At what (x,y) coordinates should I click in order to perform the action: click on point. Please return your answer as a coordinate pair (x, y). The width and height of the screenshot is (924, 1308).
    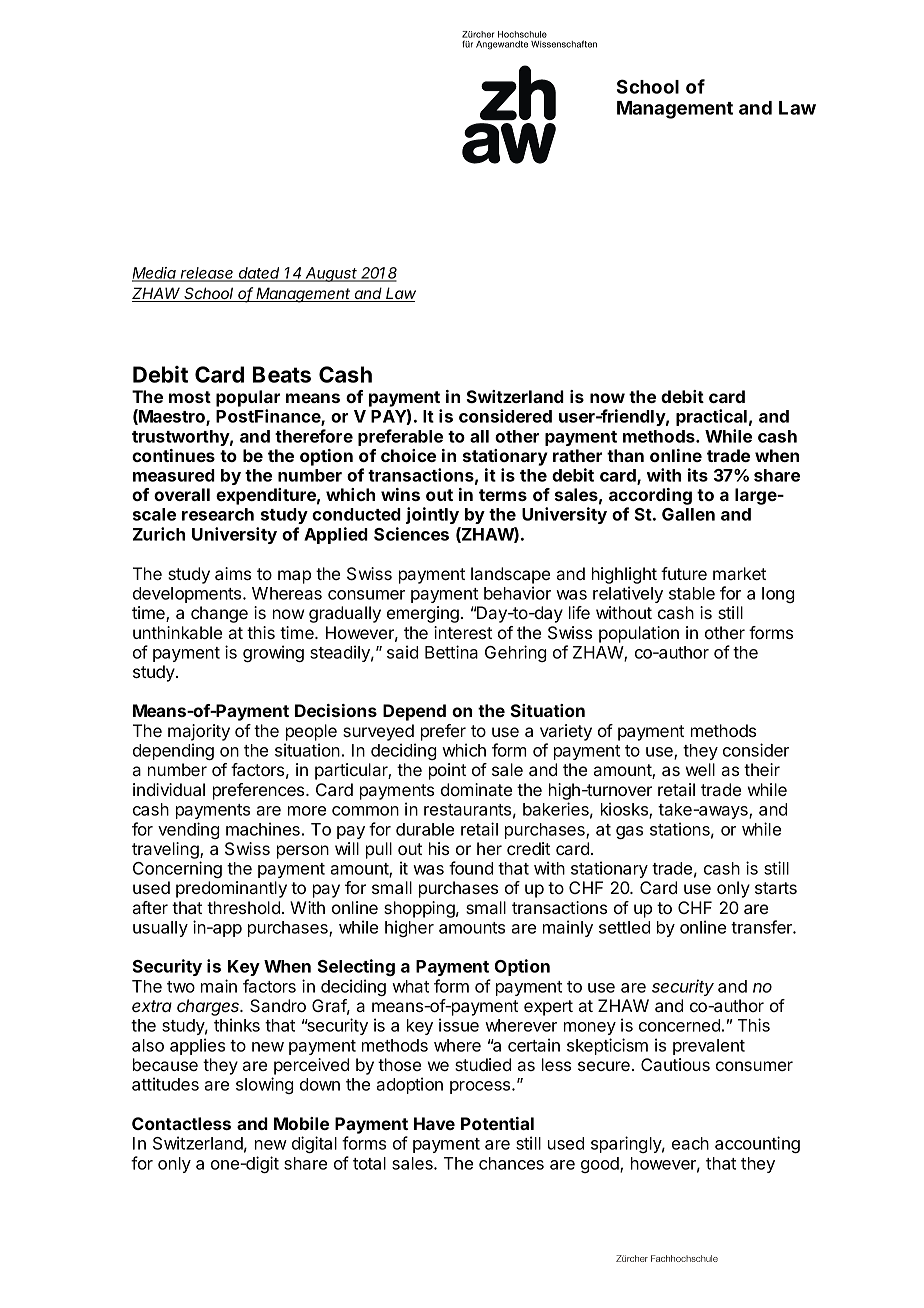
    Looking at the image, I should click on (447, 771).
